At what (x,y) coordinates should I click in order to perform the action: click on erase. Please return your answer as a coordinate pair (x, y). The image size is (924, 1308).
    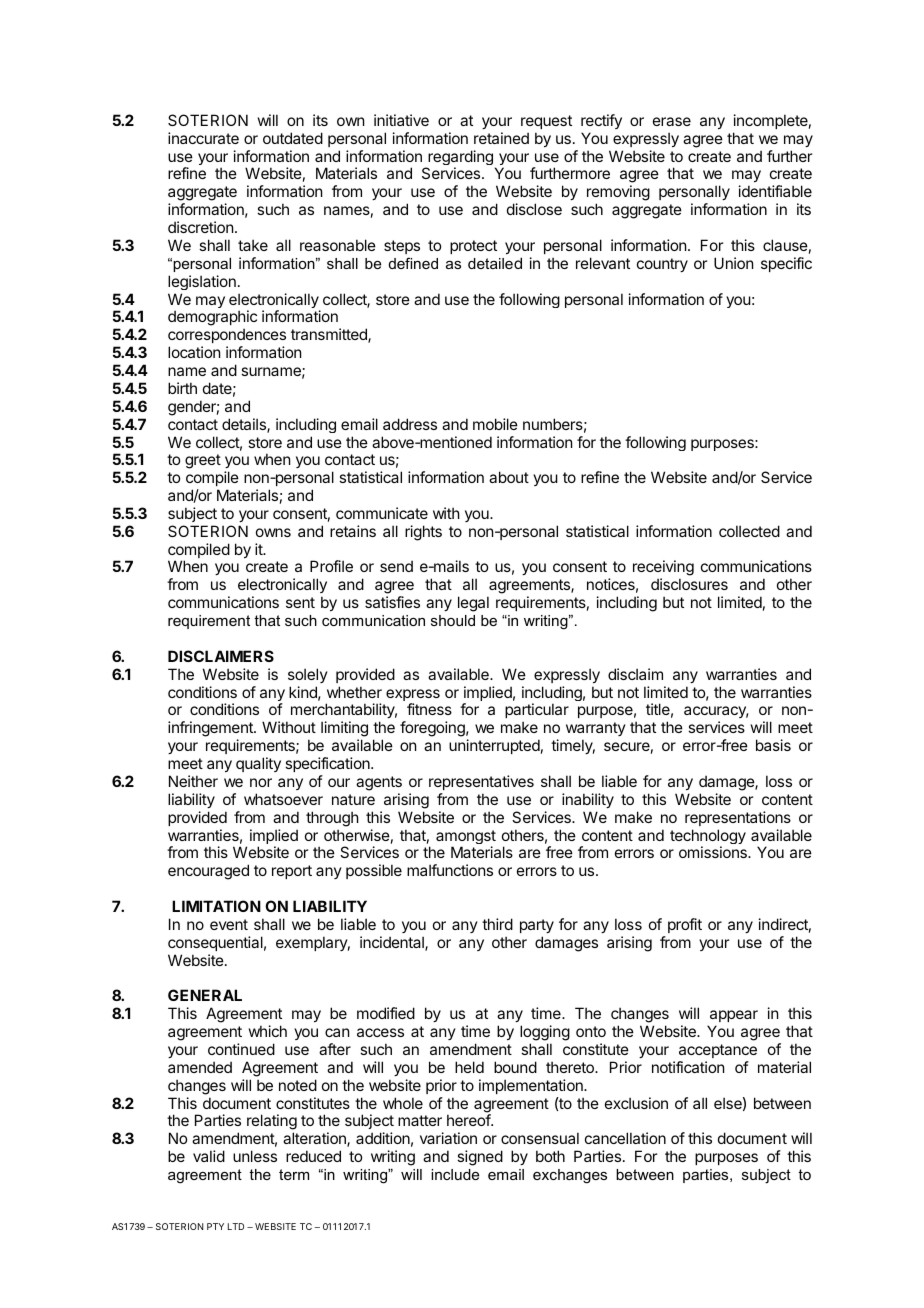
    Looking at the image, I should click on (672, 121).
